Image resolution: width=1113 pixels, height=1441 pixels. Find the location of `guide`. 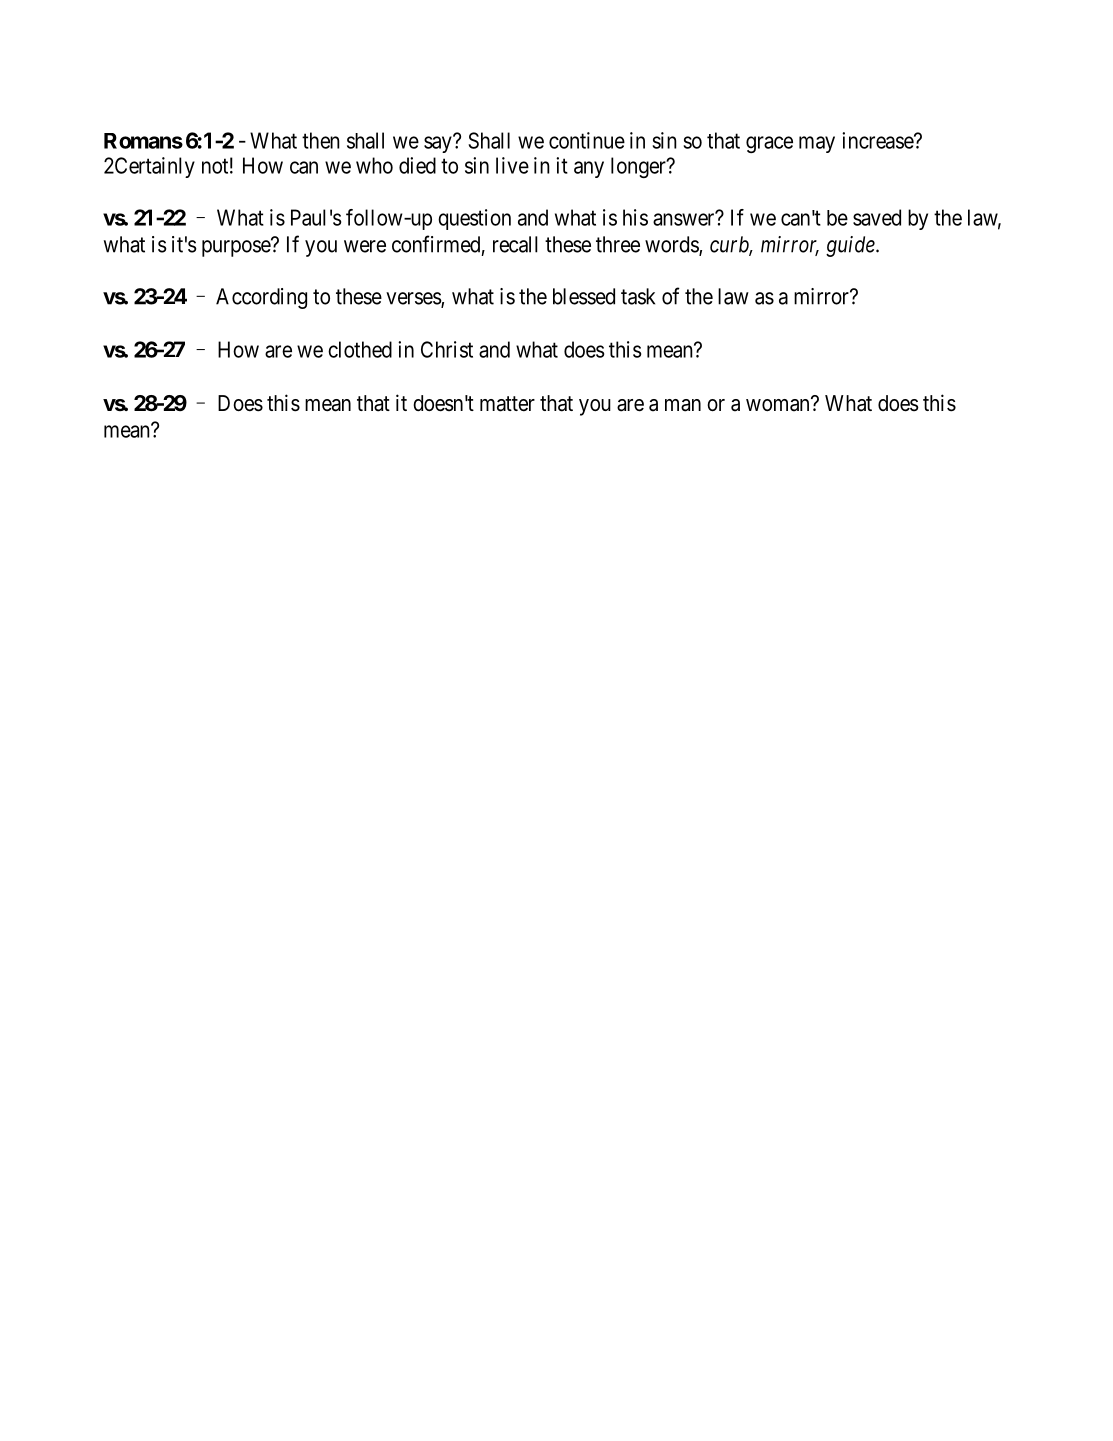

guide is located at coordinates (851, 246).
